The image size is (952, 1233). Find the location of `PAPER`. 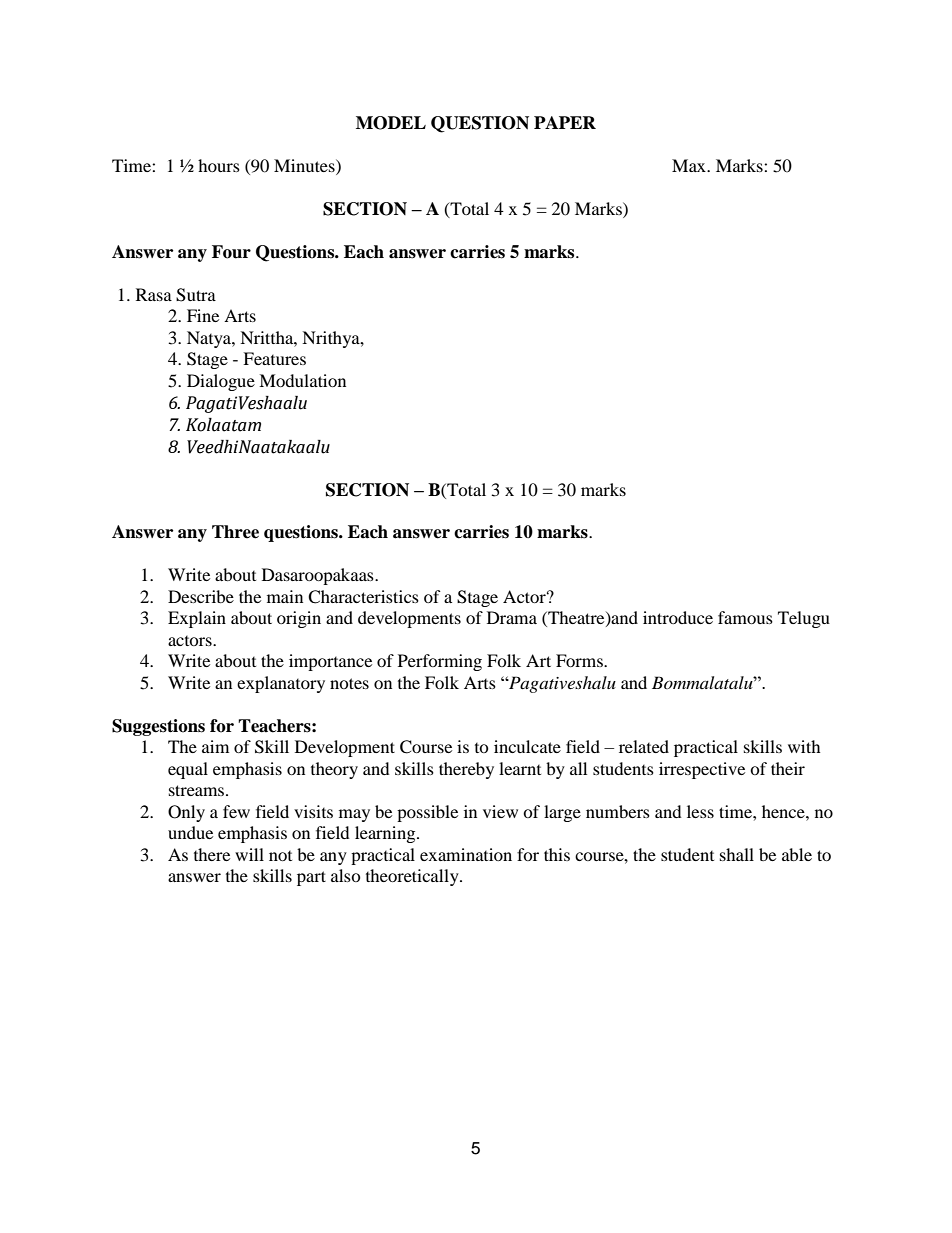

PAPER is located at coordinates (565, 122).
